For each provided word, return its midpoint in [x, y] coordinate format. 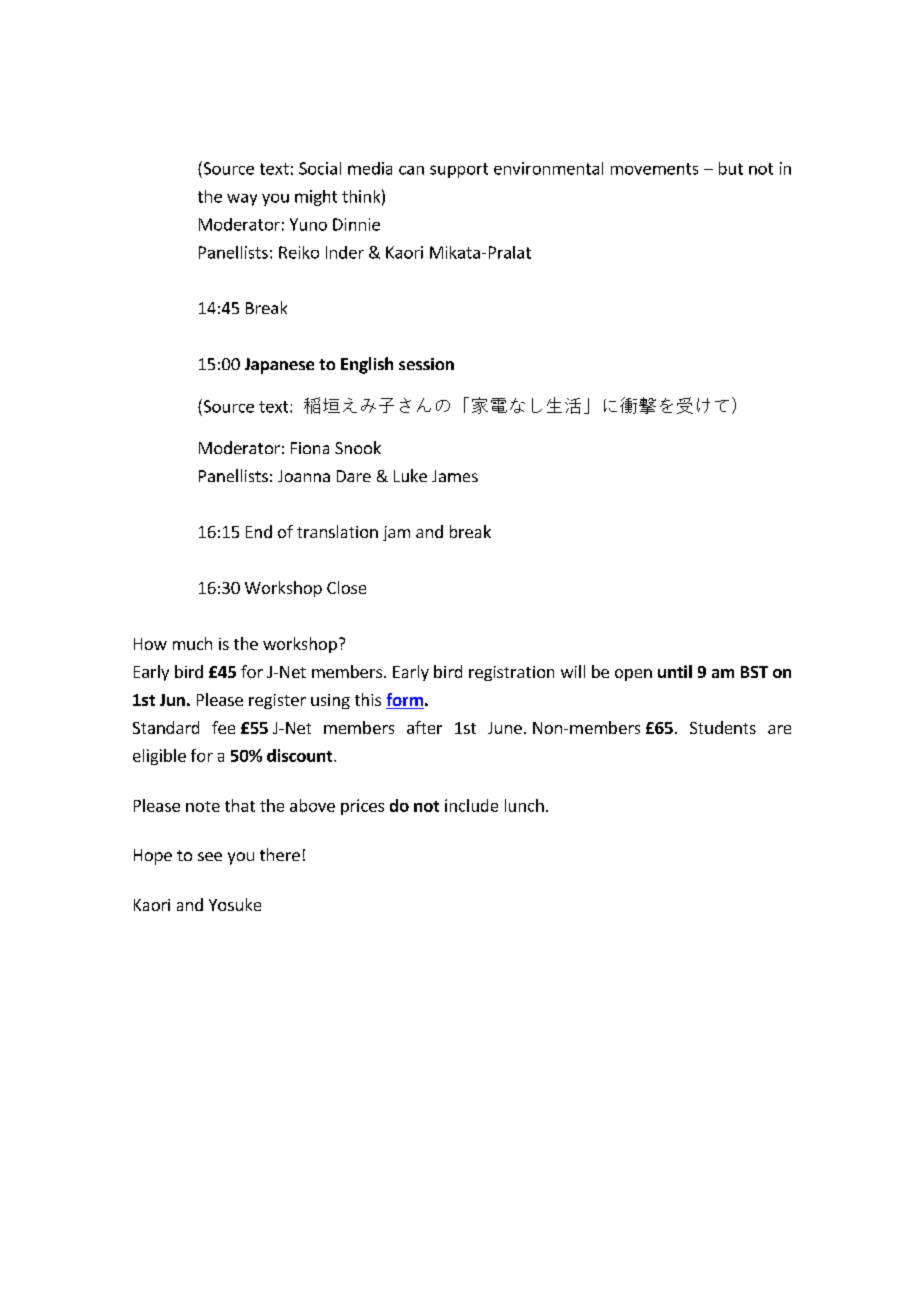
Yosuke [235, 904]
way [242, 200]
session [426, 364]
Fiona [310, 448]
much [192, 643]
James [455, 476]
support [459, 170]
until [675, 671]
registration [511, 673]
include [471, 805]
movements [654, 169]
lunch [524, 805]
